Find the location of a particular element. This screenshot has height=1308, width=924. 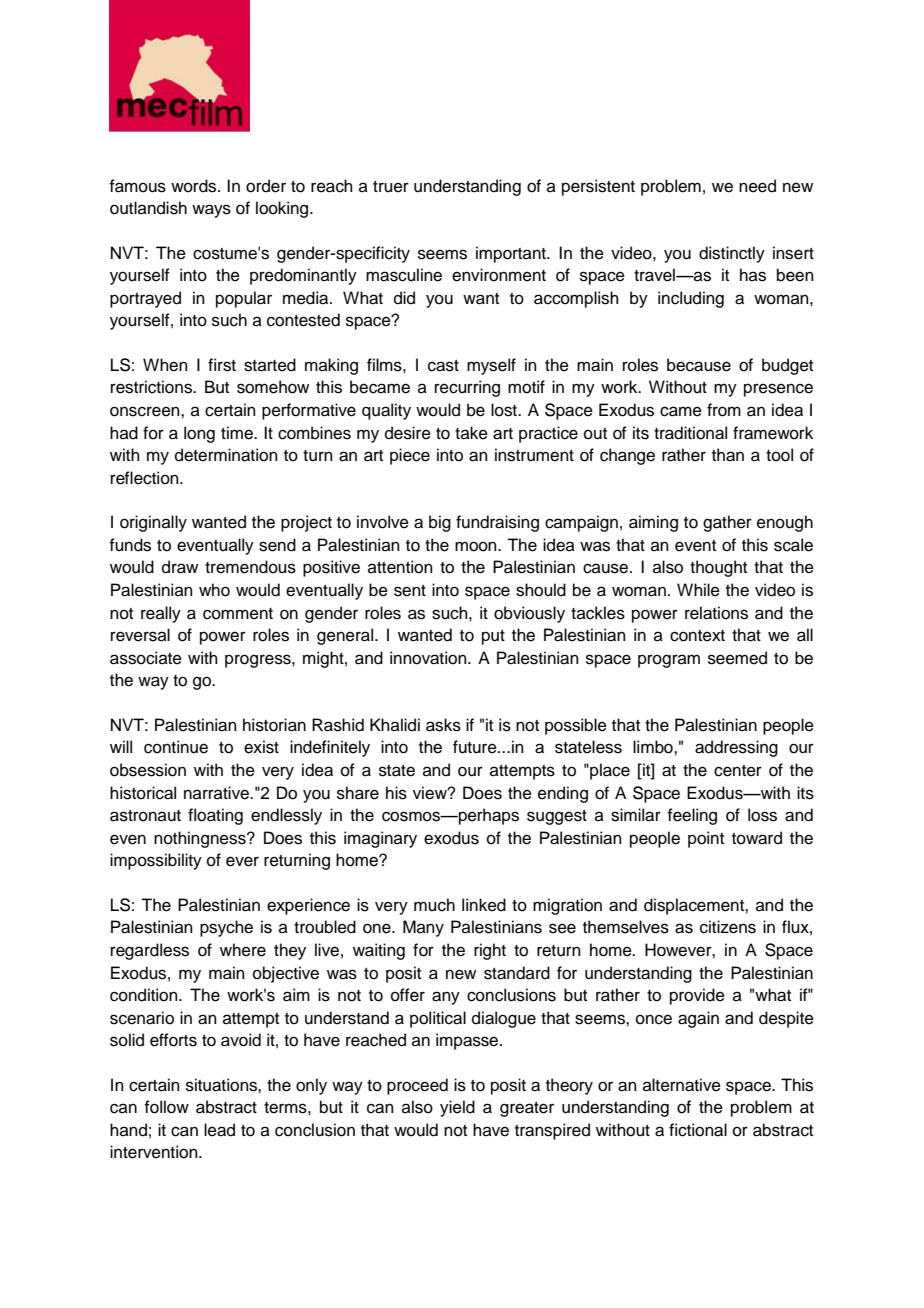

distinctly is located at coordinates (732, 254).
